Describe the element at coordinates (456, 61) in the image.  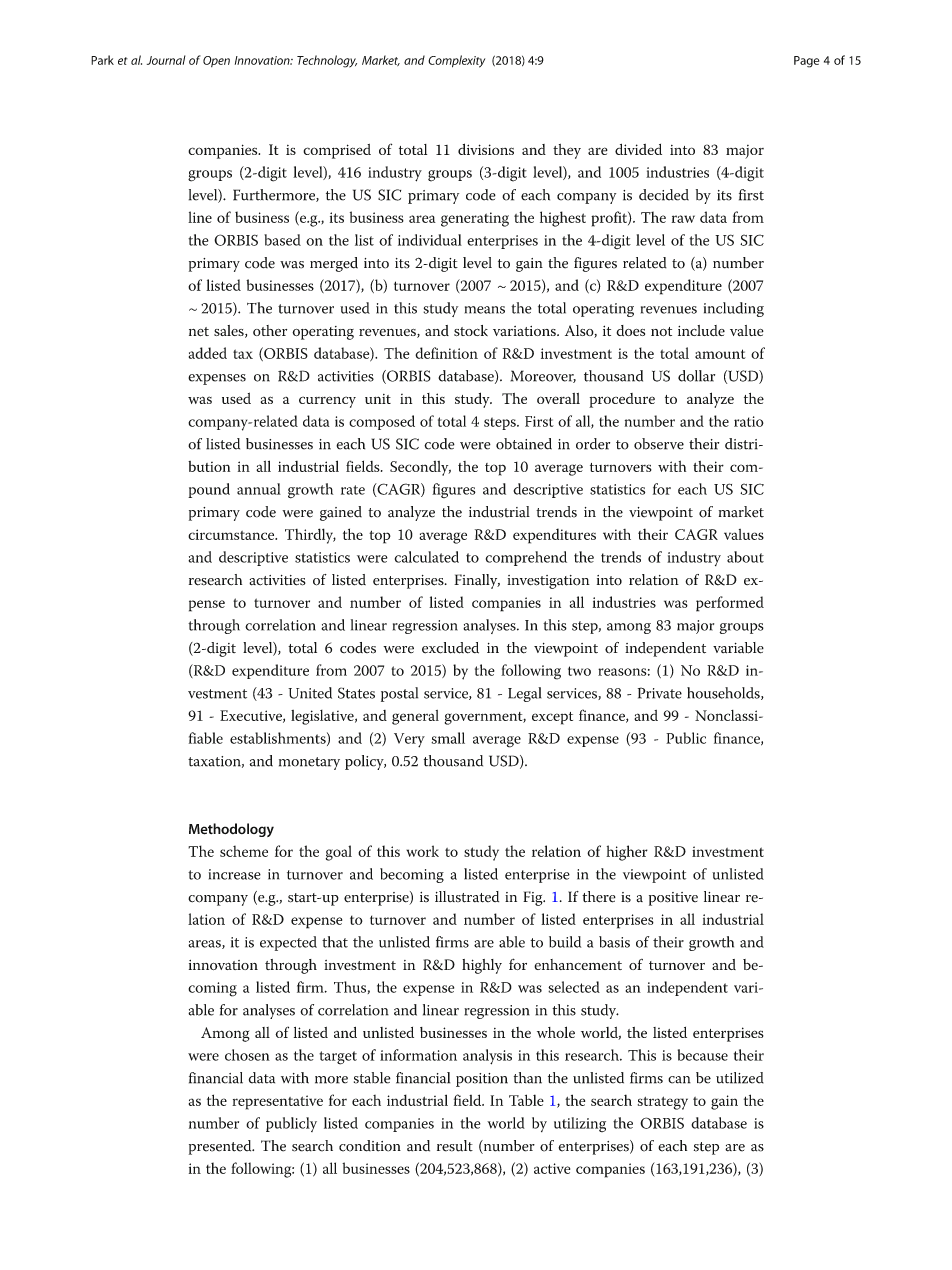
I see `Complexity` at that location.
